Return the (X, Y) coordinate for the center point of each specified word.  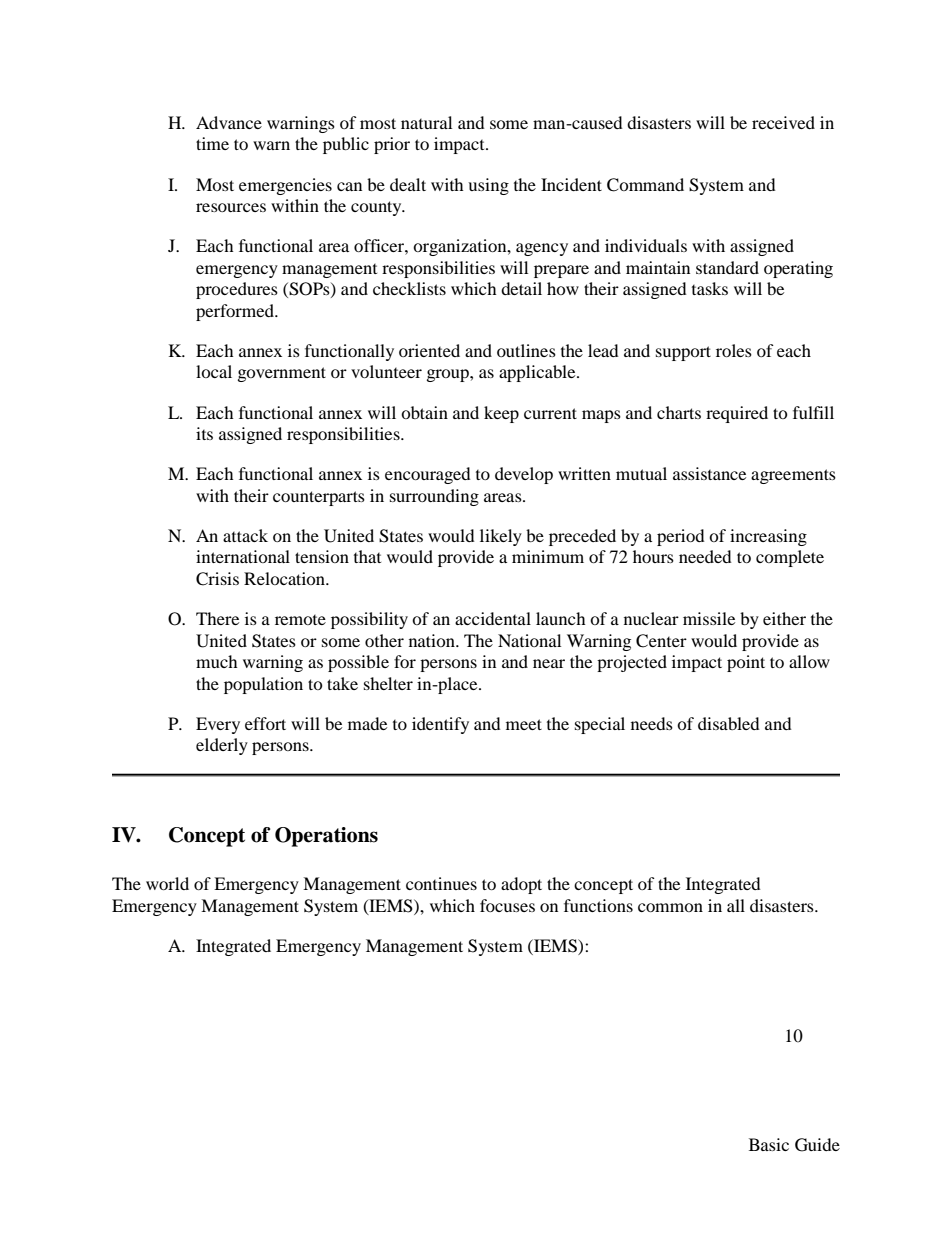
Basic (769, 1144)
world (167, 883)
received (783, 122)
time (212, 143)
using (488, 186)
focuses (507, 905)
